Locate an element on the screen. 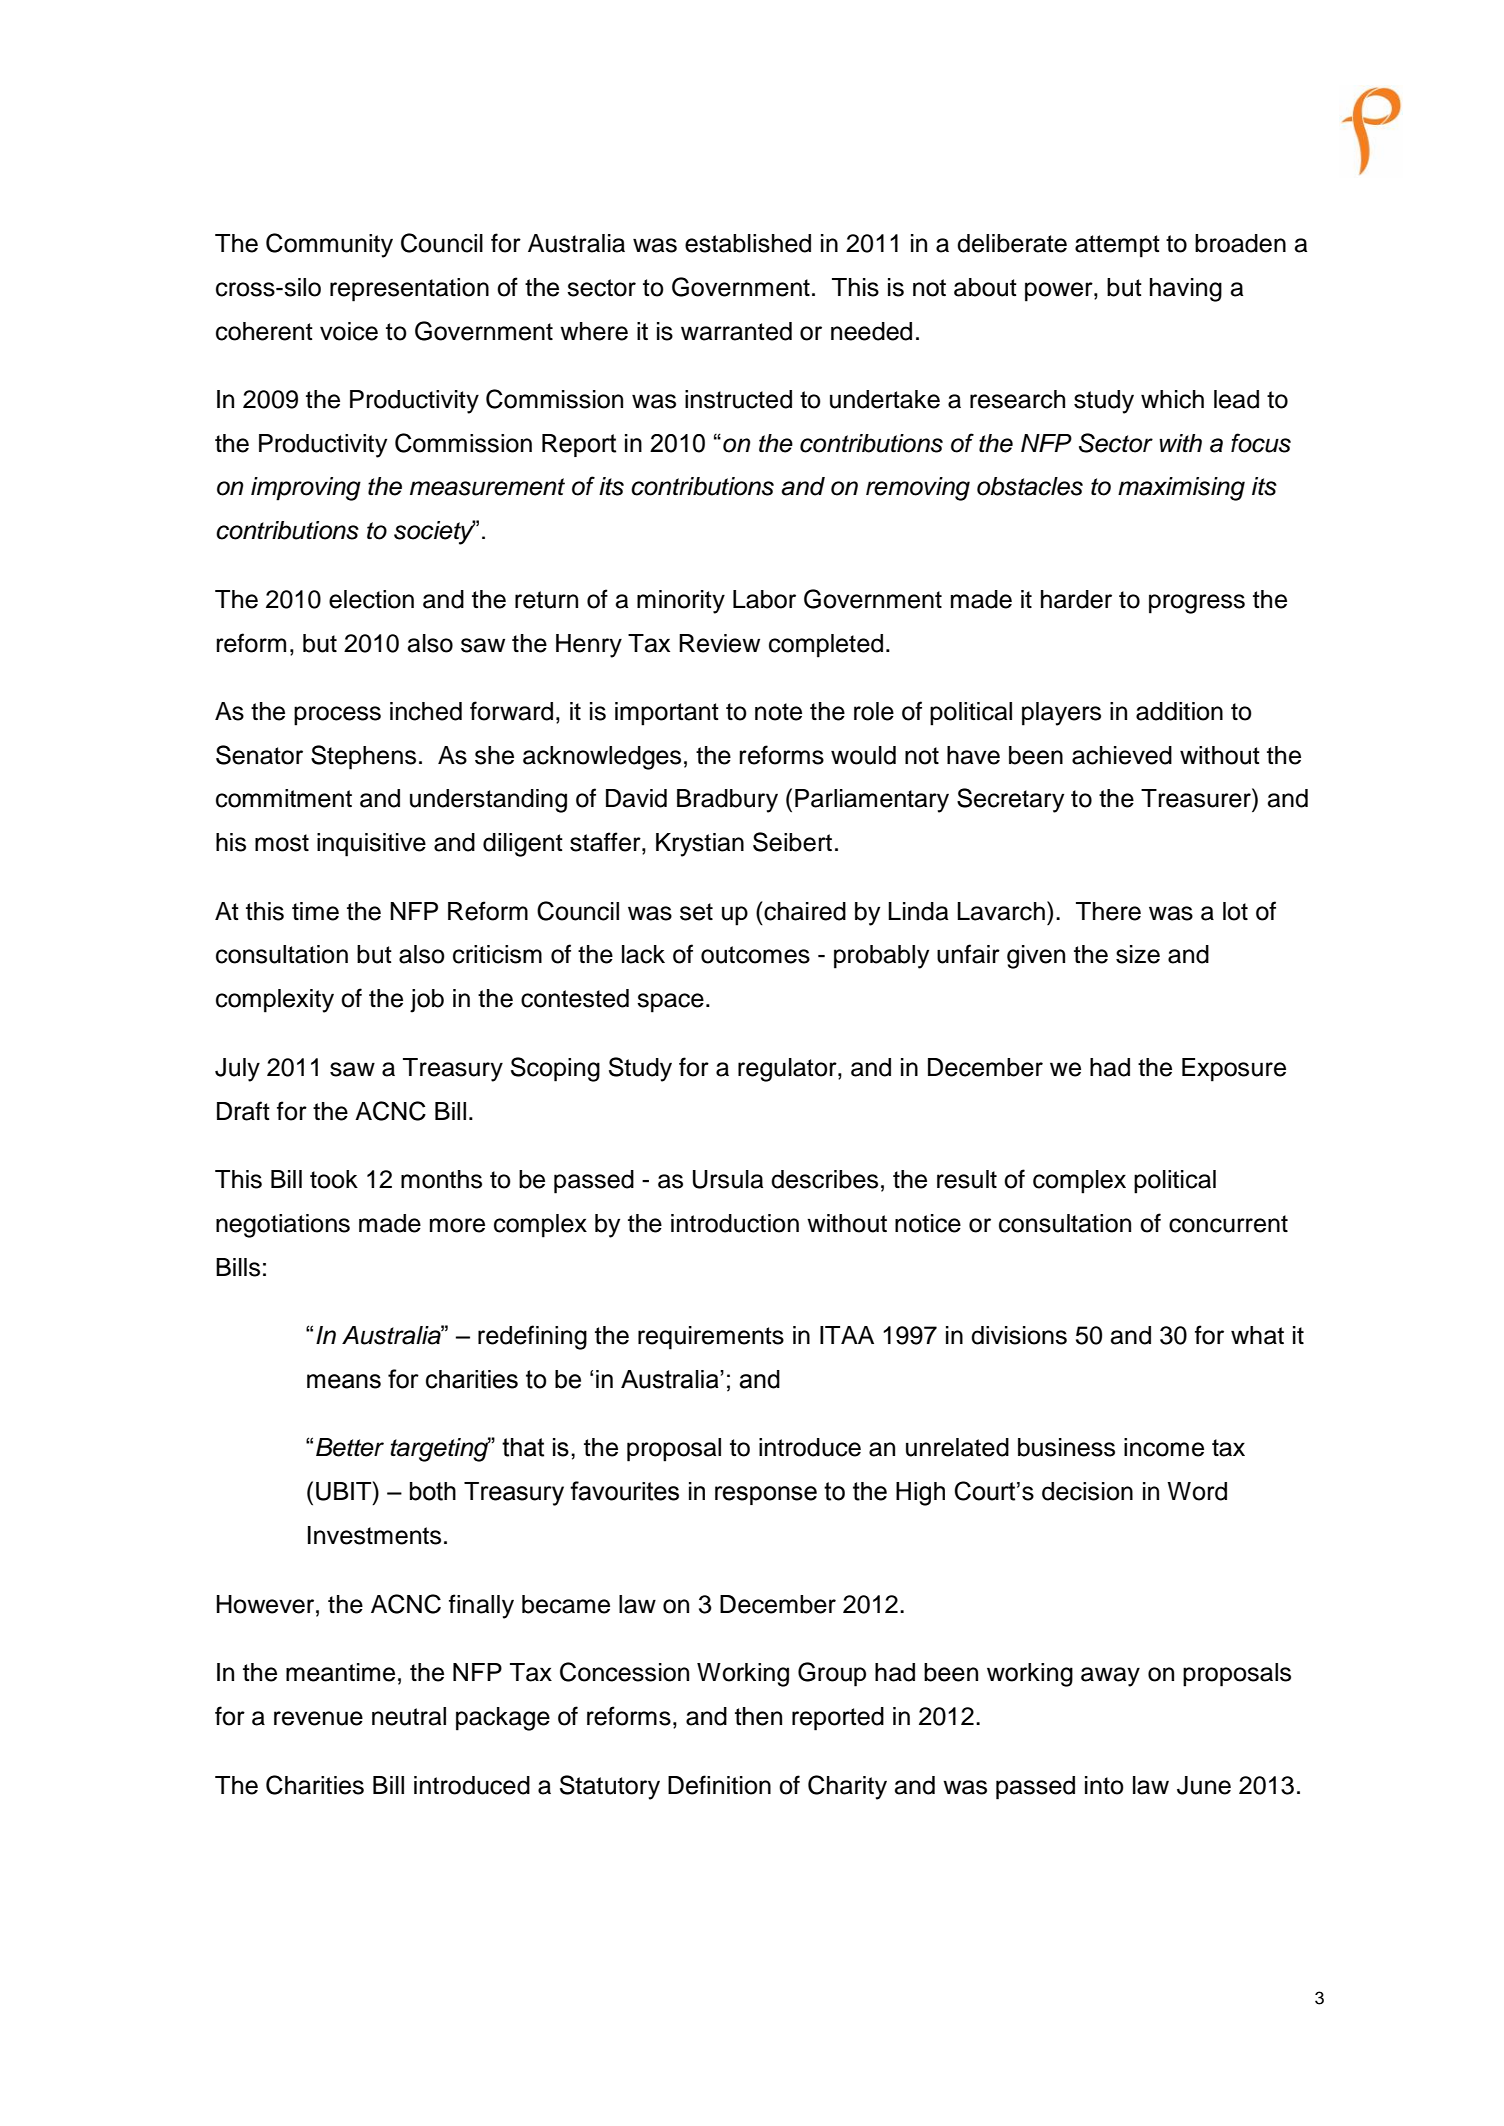 This screenshot has width=1504, height=2126. Bradbury is located at coordinates (727, 801).
